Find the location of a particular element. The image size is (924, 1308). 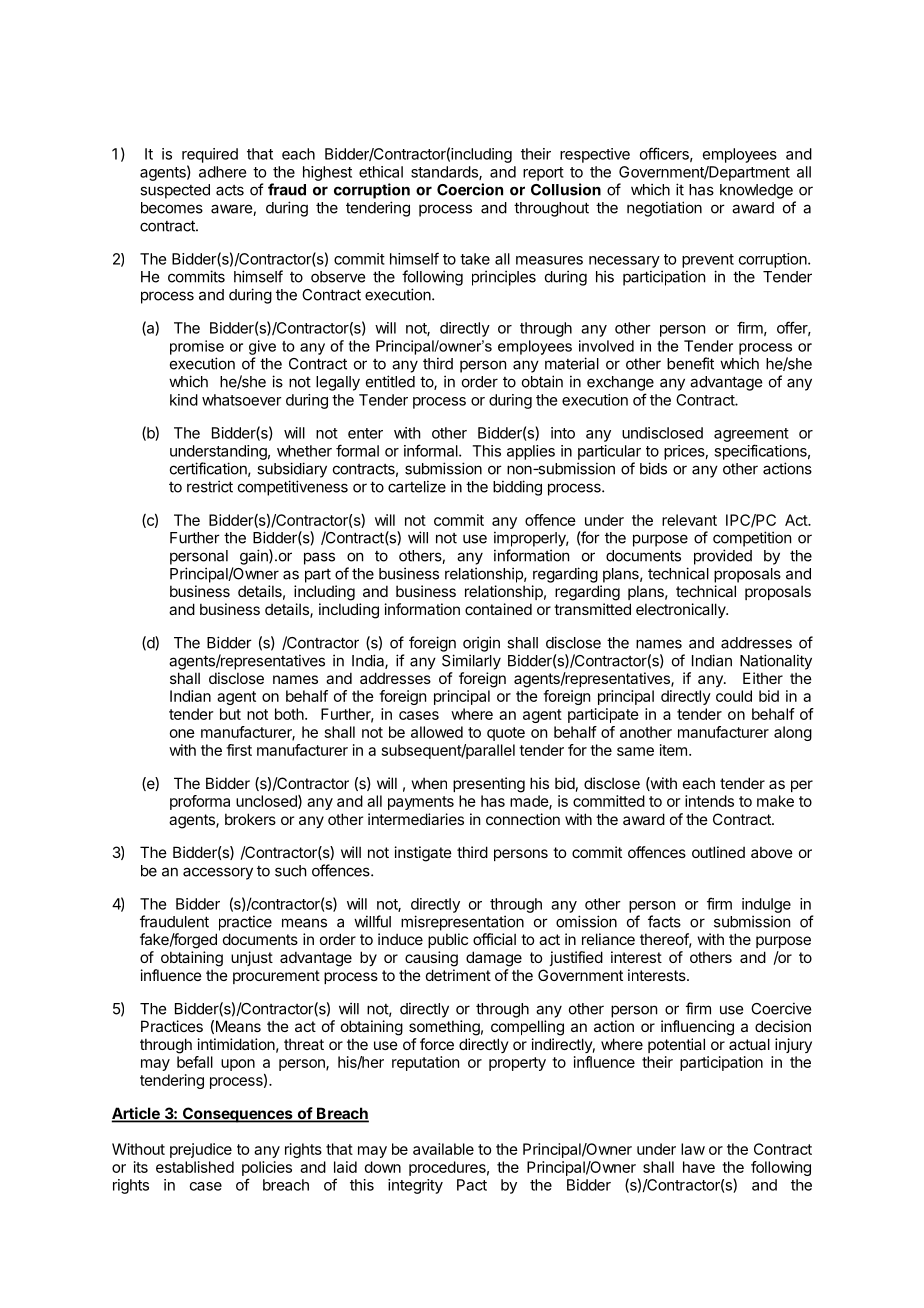

provided is located at coordinates (723, 557).
